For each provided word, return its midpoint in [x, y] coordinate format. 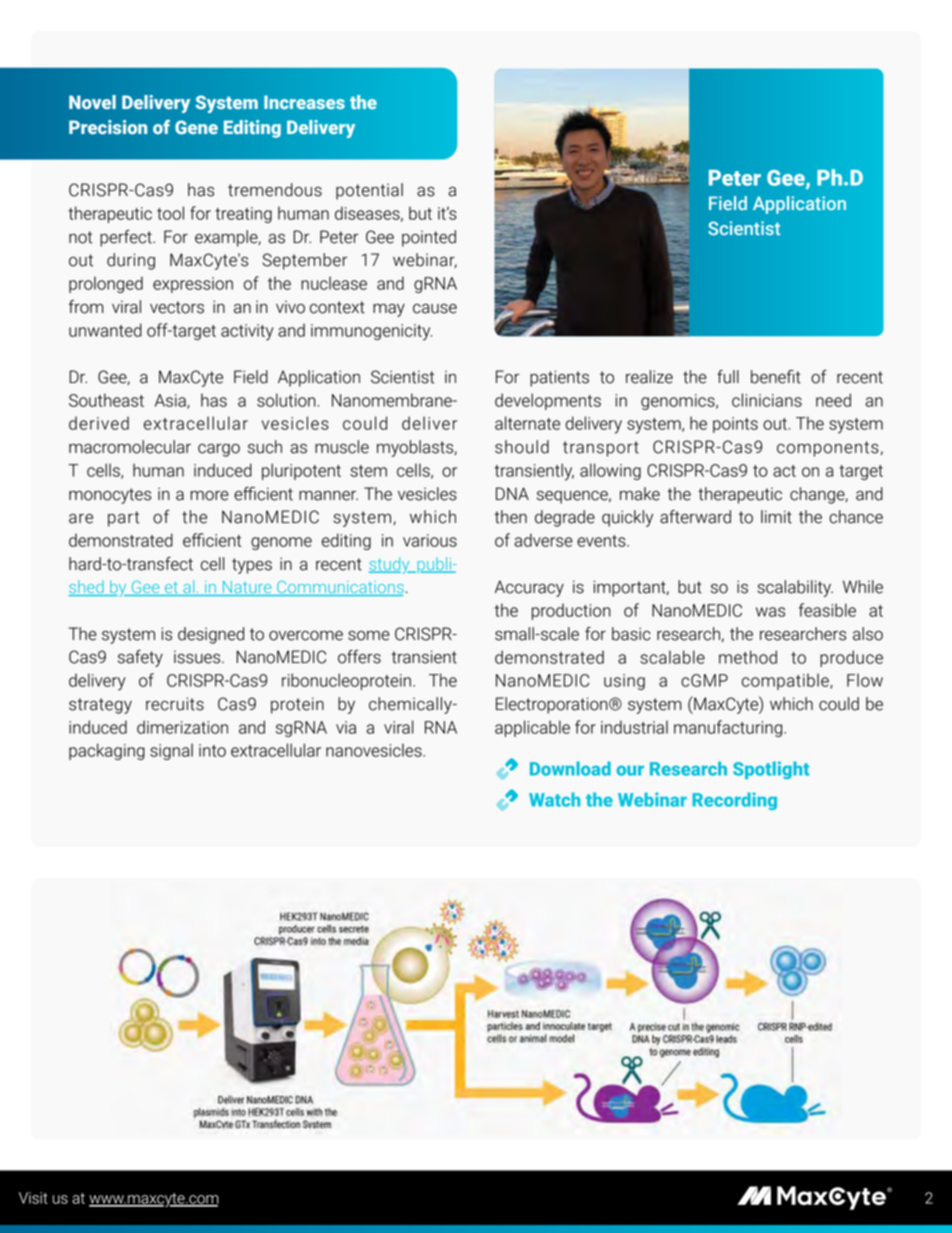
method [748, 657]
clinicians [767, 400]
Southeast [106, 400]
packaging [107, 751]
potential [369, 191]
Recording [734, 801]
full [728, 377]
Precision [108, 127]
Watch [554, 799]
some [369, 636]
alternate [527, 423]
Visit [33, 1198]
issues [198, 657]
